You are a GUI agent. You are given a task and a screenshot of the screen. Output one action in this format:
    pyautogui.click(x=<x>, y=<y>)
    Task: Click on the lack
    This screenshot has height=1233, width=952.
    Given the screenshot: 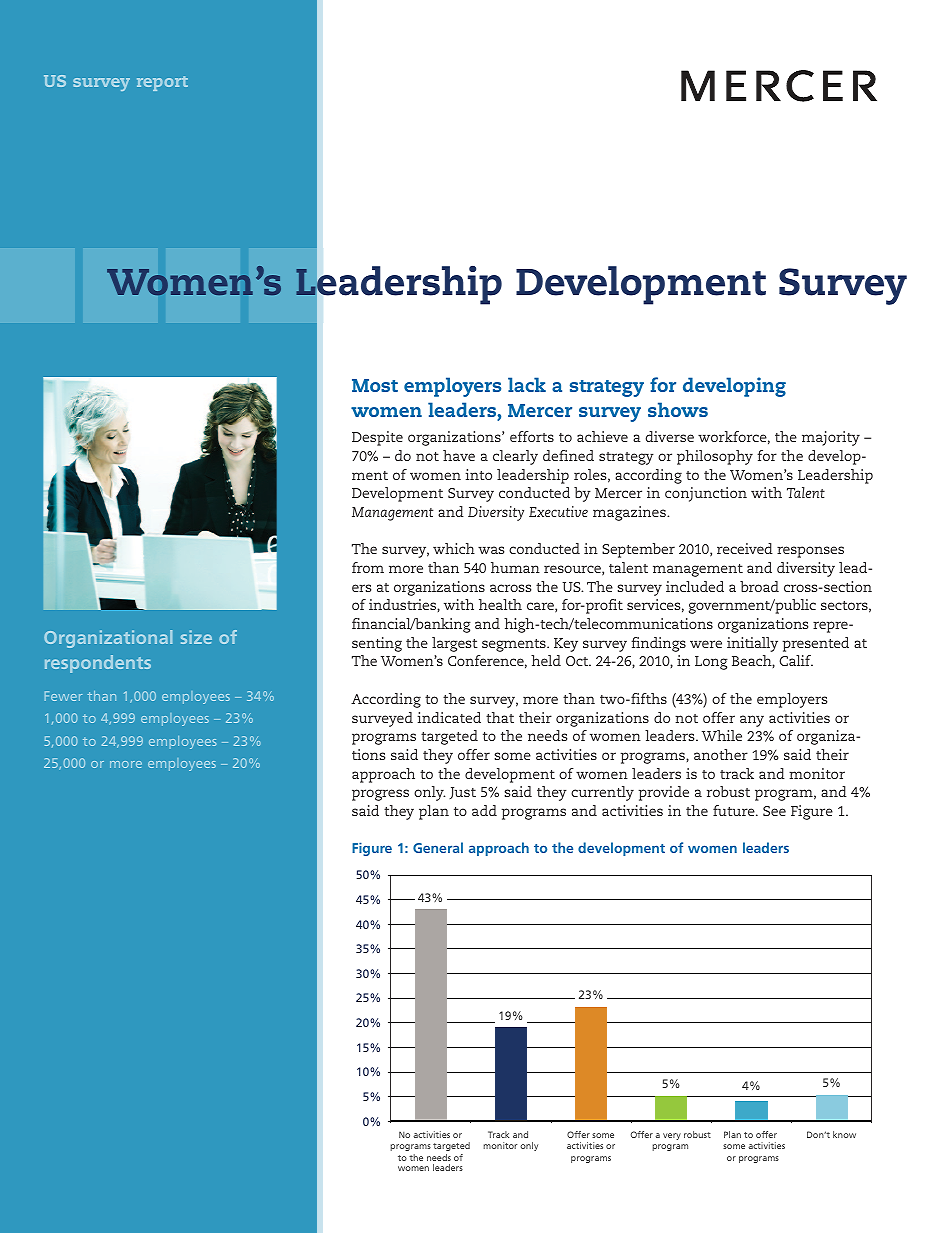 What is the action you would take?
    pyautogui.click(x=527, y=384)
